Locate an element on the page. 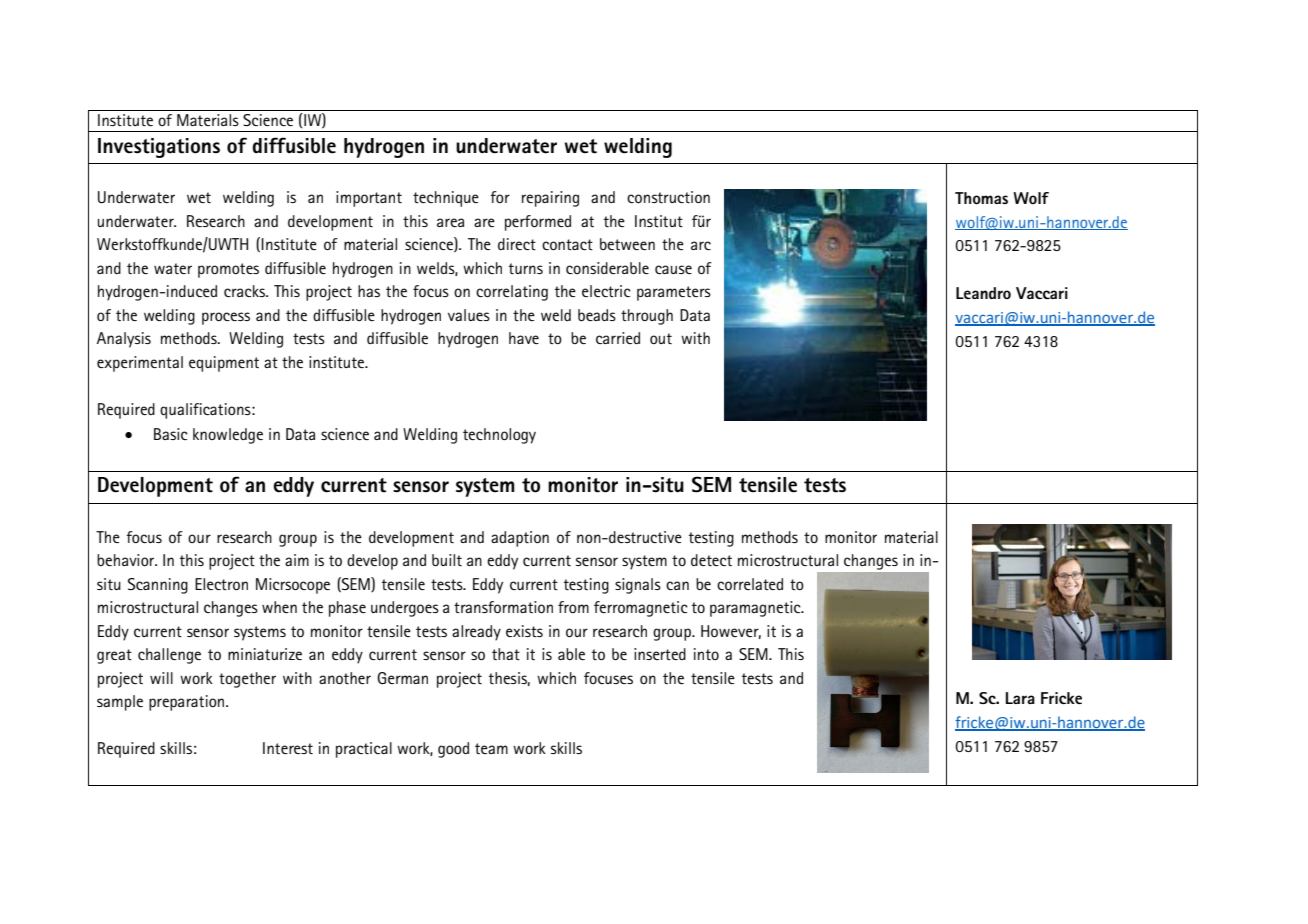 This page has width=1308, height=924. Electron is located at coordinates (221, 584).
